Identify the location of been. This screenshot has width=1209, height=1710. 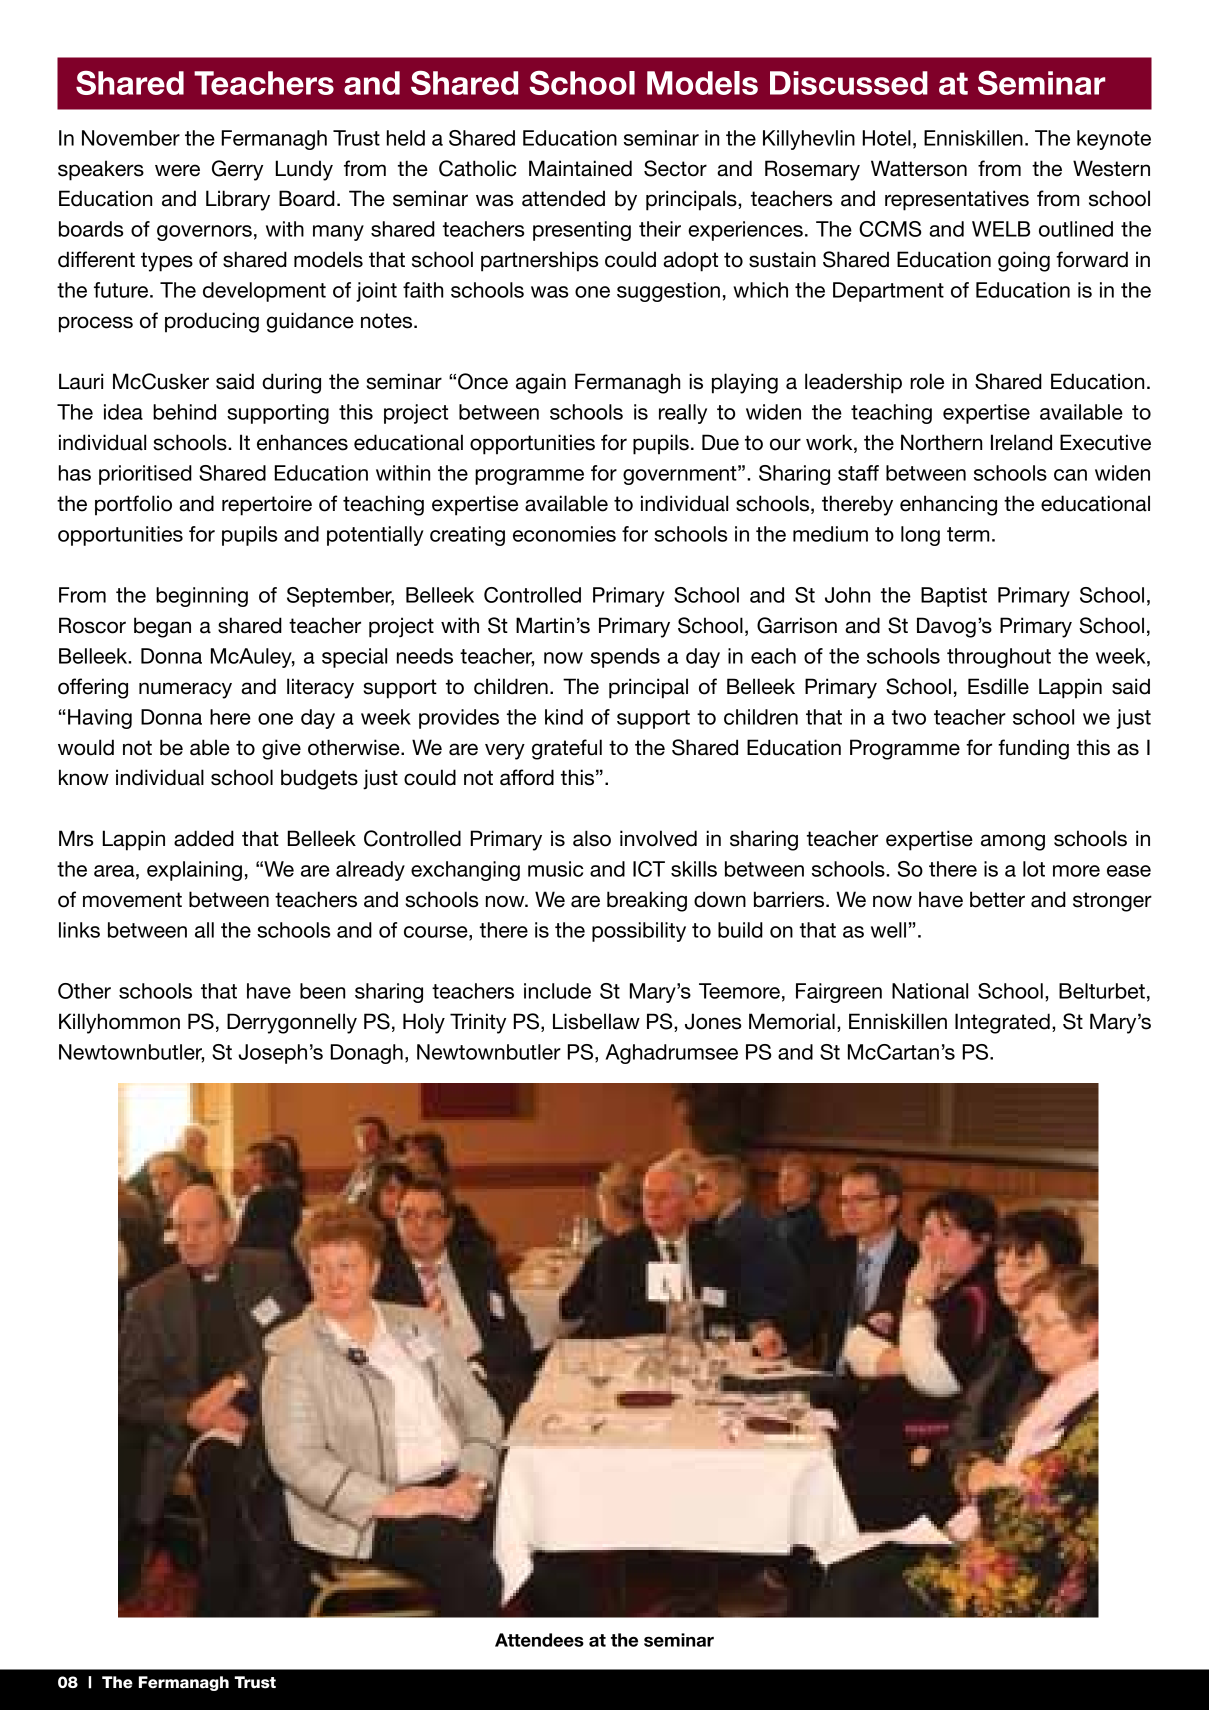
(322, 991).
